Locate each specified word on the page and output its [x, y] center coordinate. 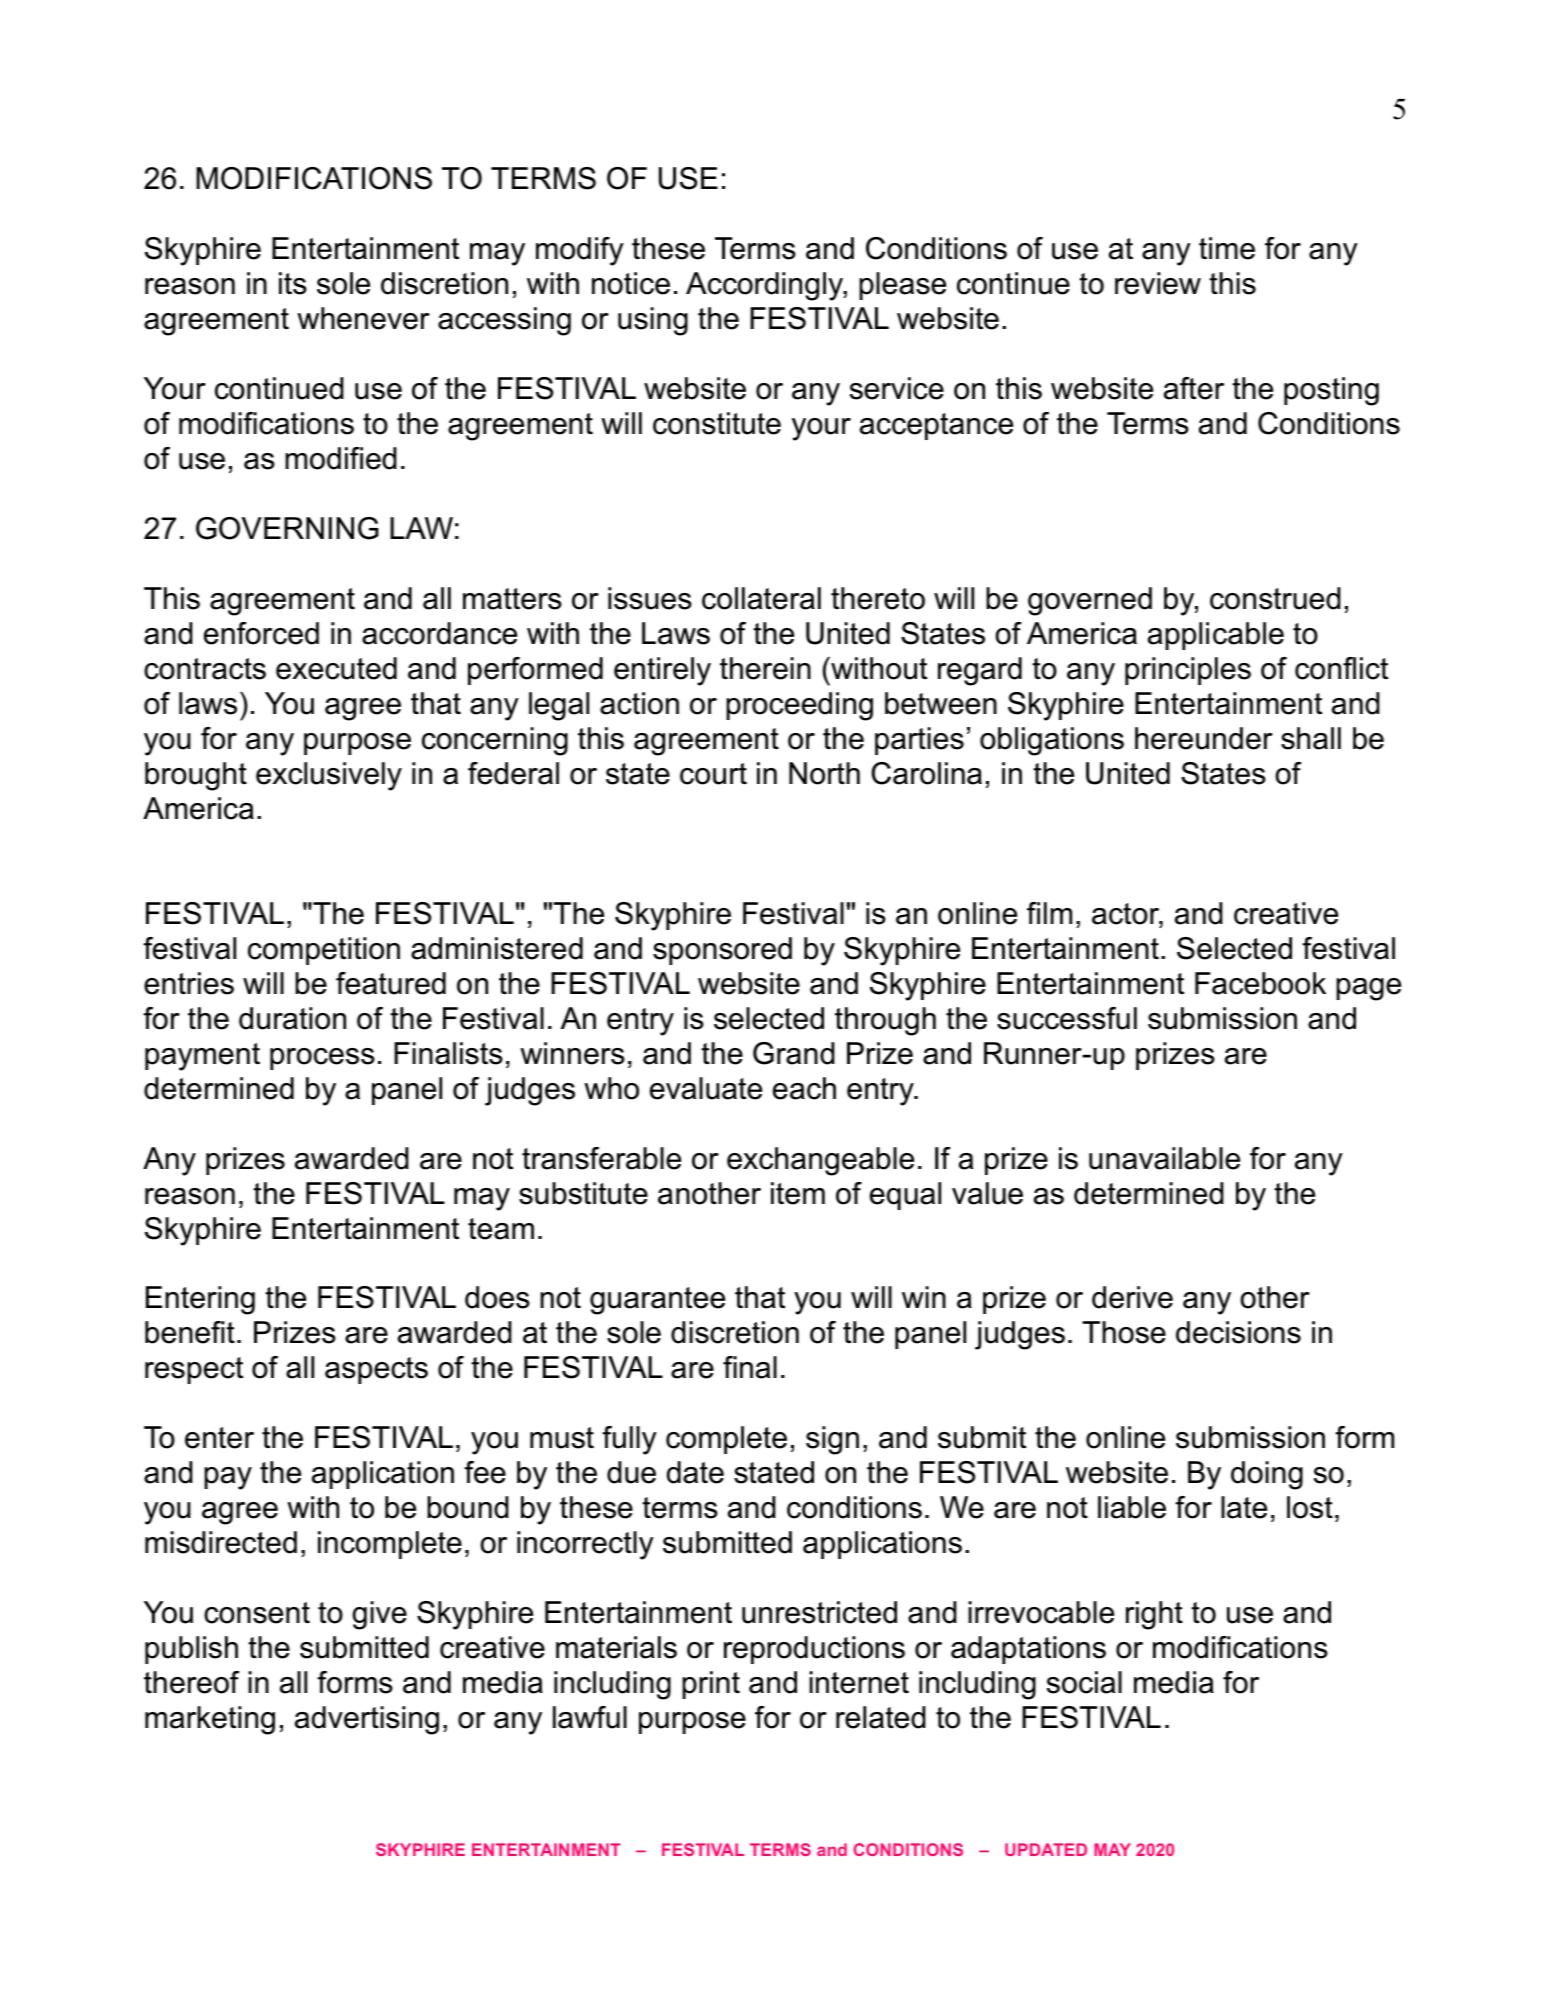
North [824, 773]
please [902, 286]
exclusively [329, 776]
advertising [367, 1720]
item [798, 1193]
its [293, 283]
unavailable [1164, 1158]
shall [1311, 738]
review [1158, 283]
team [501, 1229]
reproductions [814, 1650]
